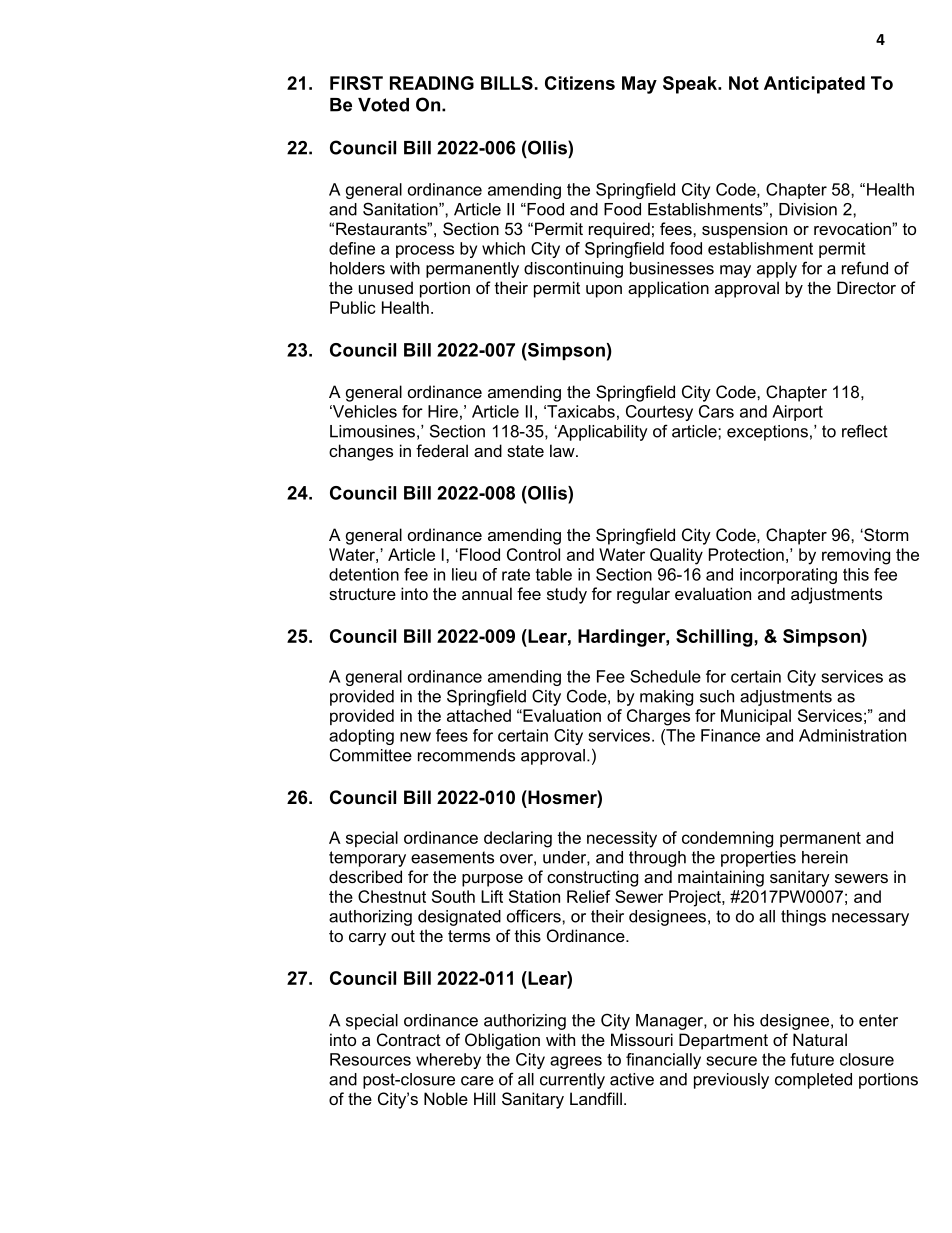 This screenshot has width=952, height=1233. I want to click on Courtesy, so click(659, 413).
